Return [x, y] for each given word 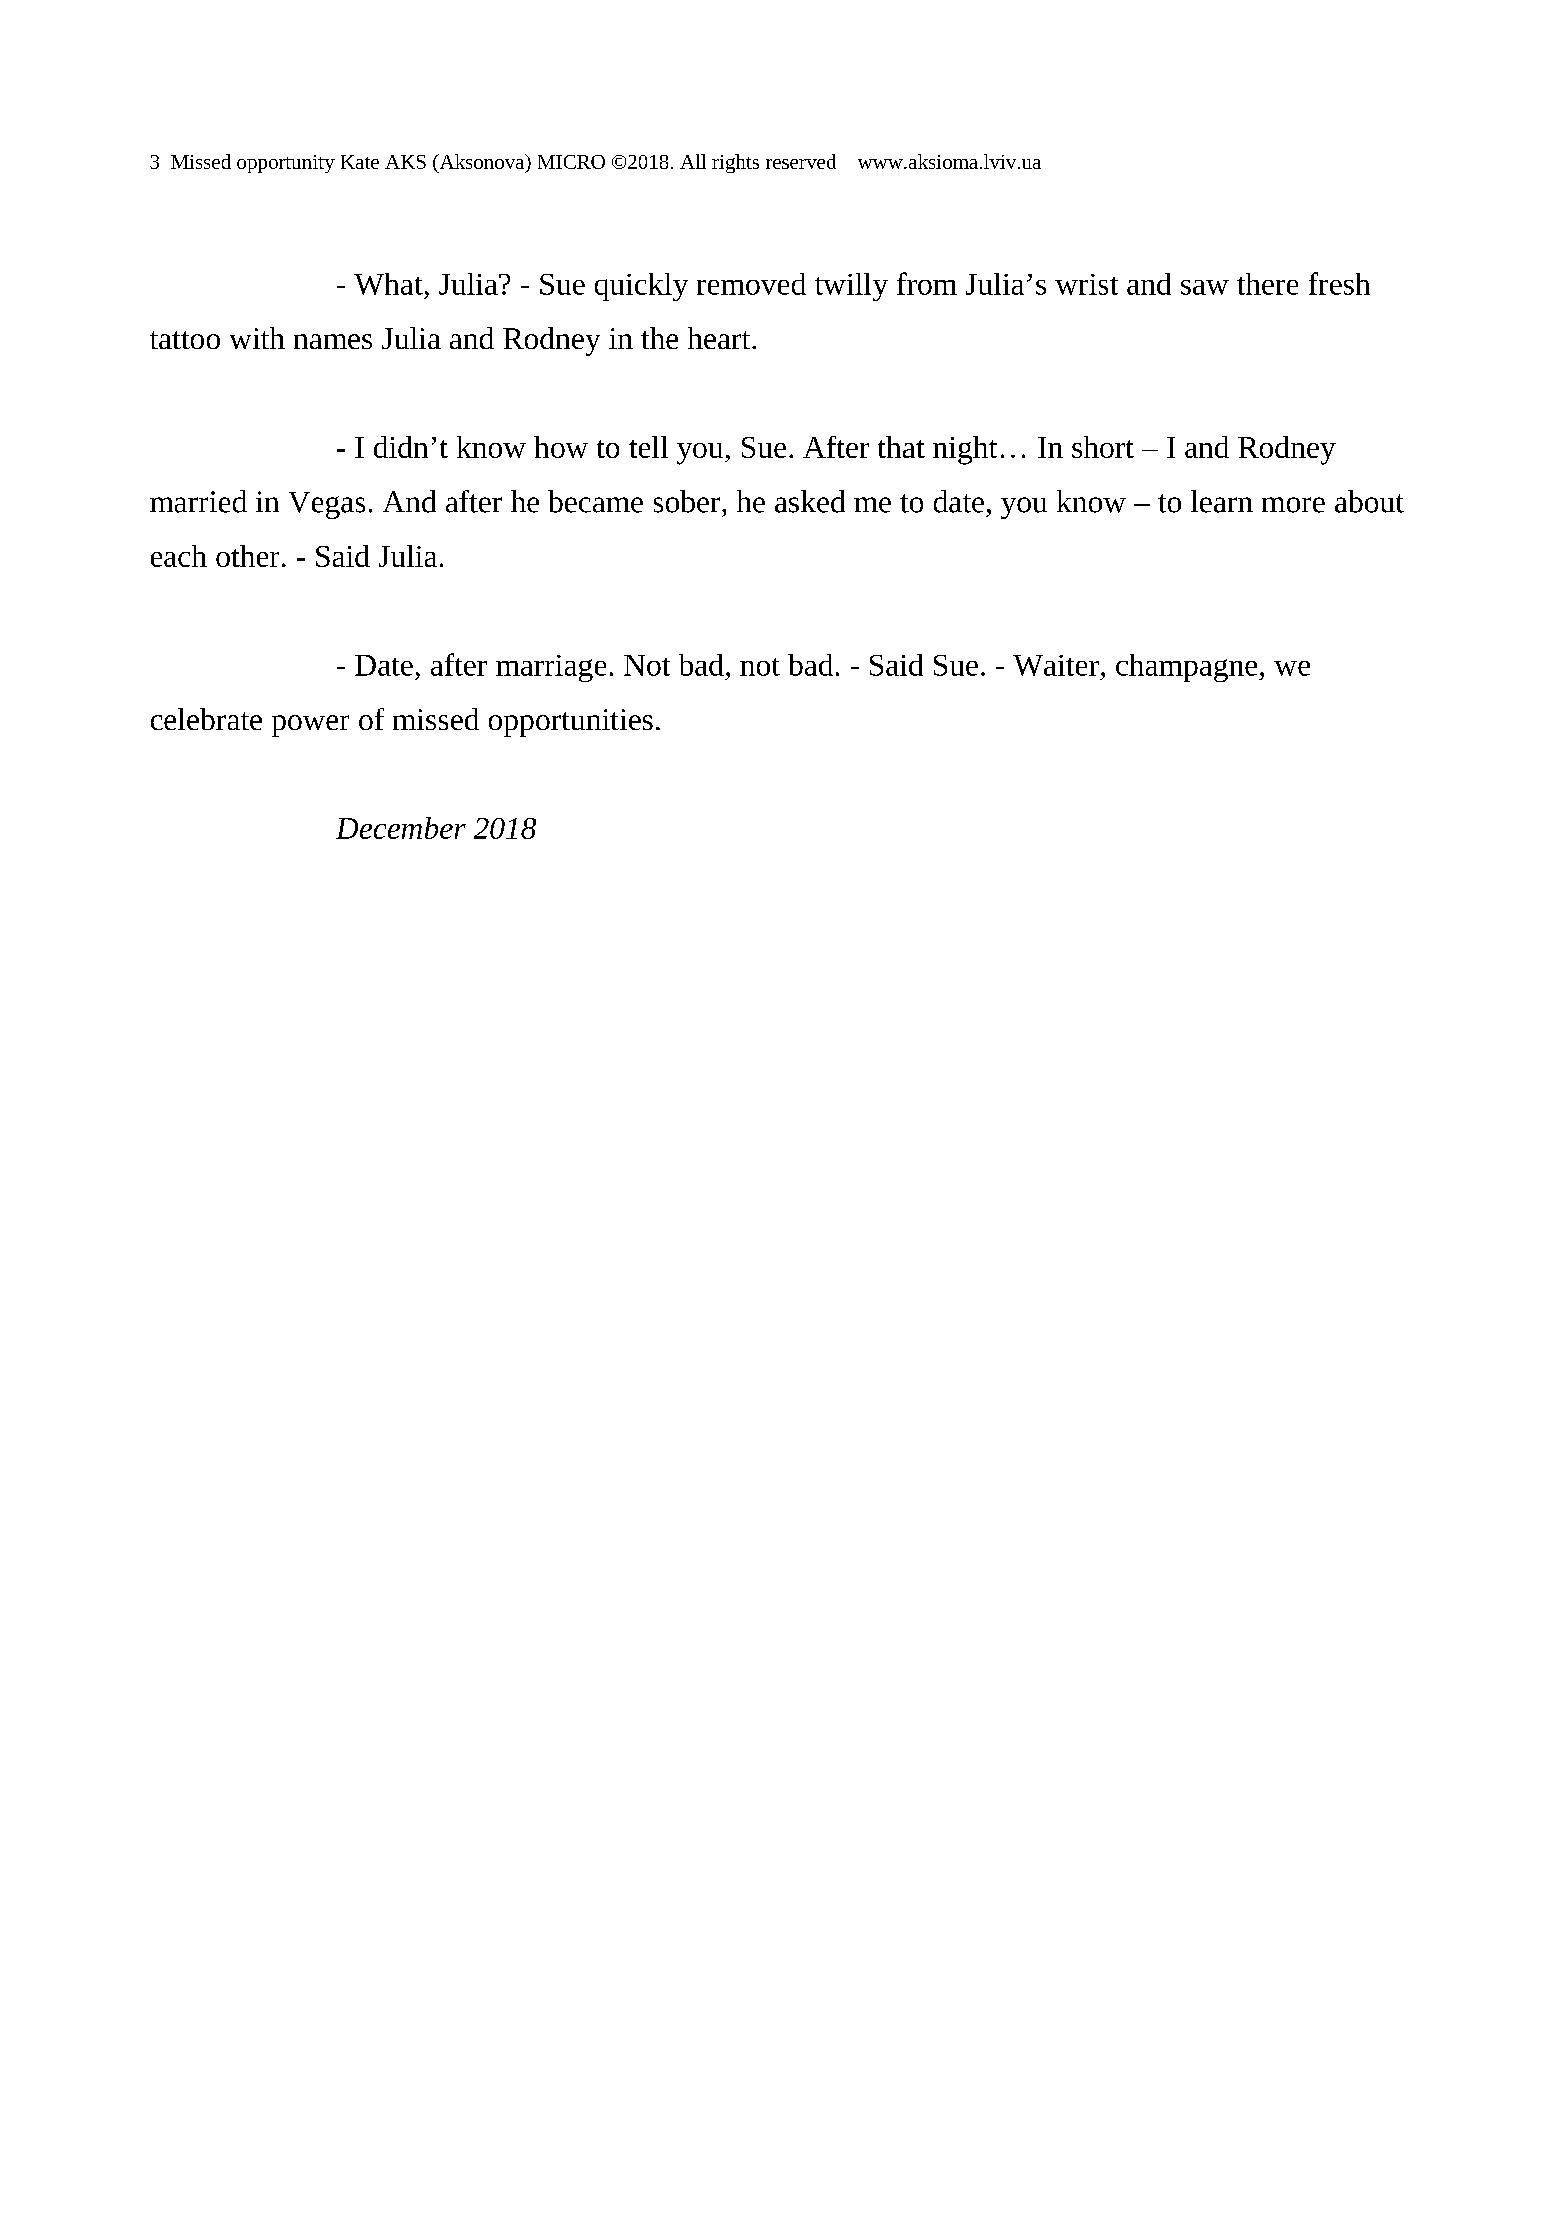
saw [1205, 287]
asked [810, 501]
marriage [551, 668]
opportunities [571, 723]
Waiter [1056, 665]
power [310, 726]
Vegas [327, 505]
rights [735, 163]
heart [720, 338]
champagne [1188, 668]
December [401, 828]
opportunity [286, 164]
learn [1222, 501]
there [1267, 284]
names [333, 341]
